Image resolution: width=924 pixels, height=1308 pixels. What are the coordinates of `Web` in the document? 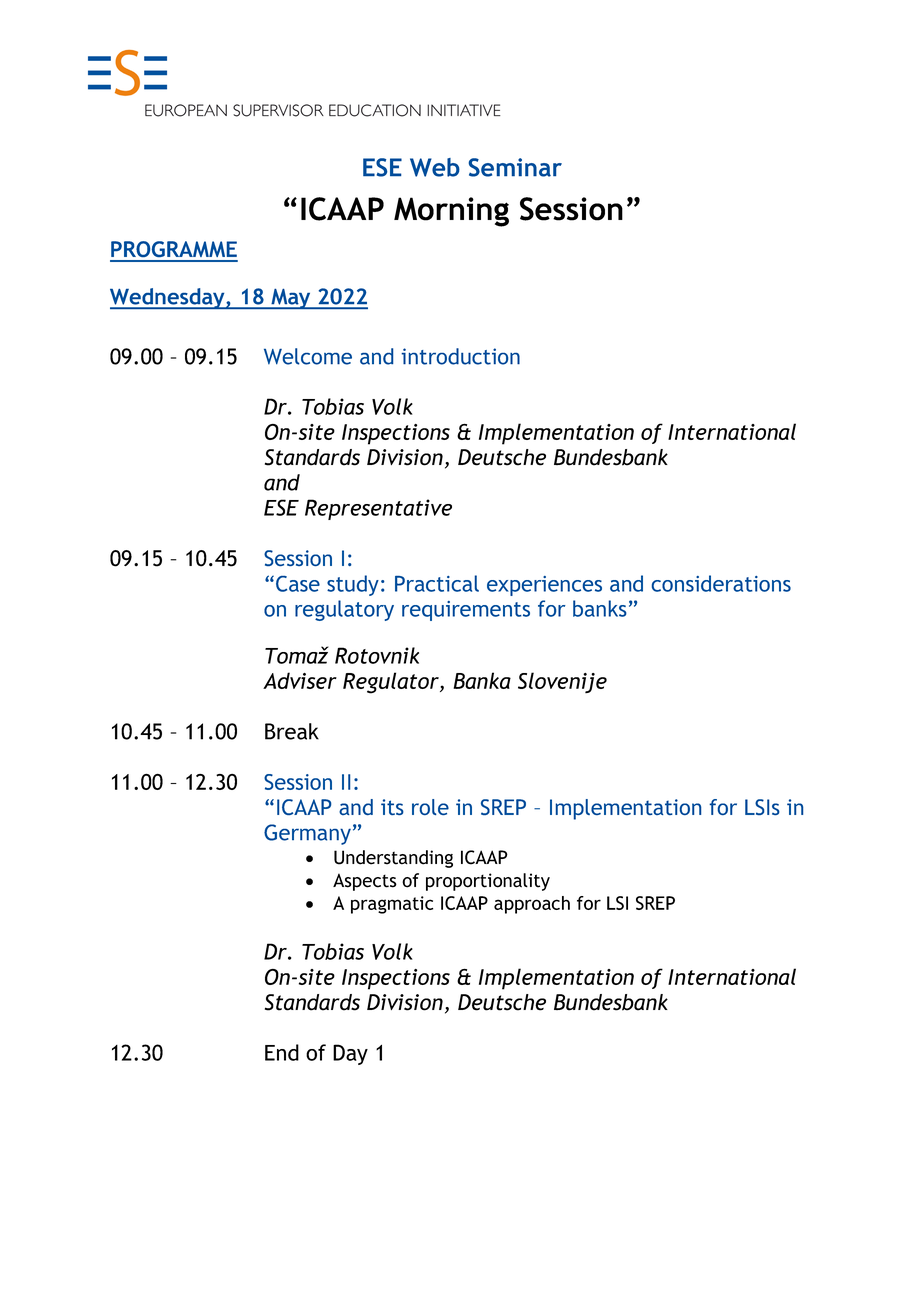 It's located at (435, 167).
